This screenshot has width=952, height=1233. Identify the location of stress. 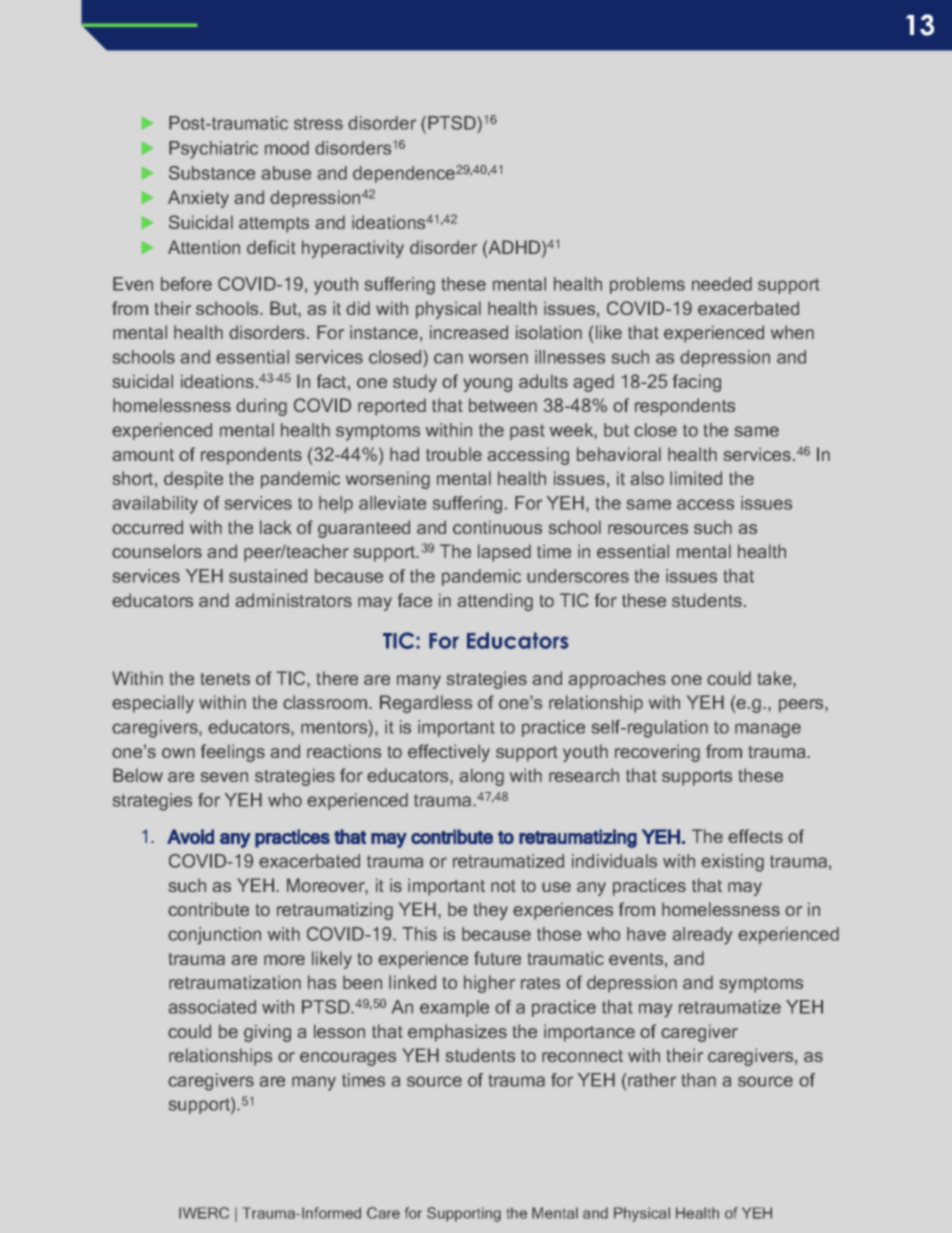
(318, 123).
